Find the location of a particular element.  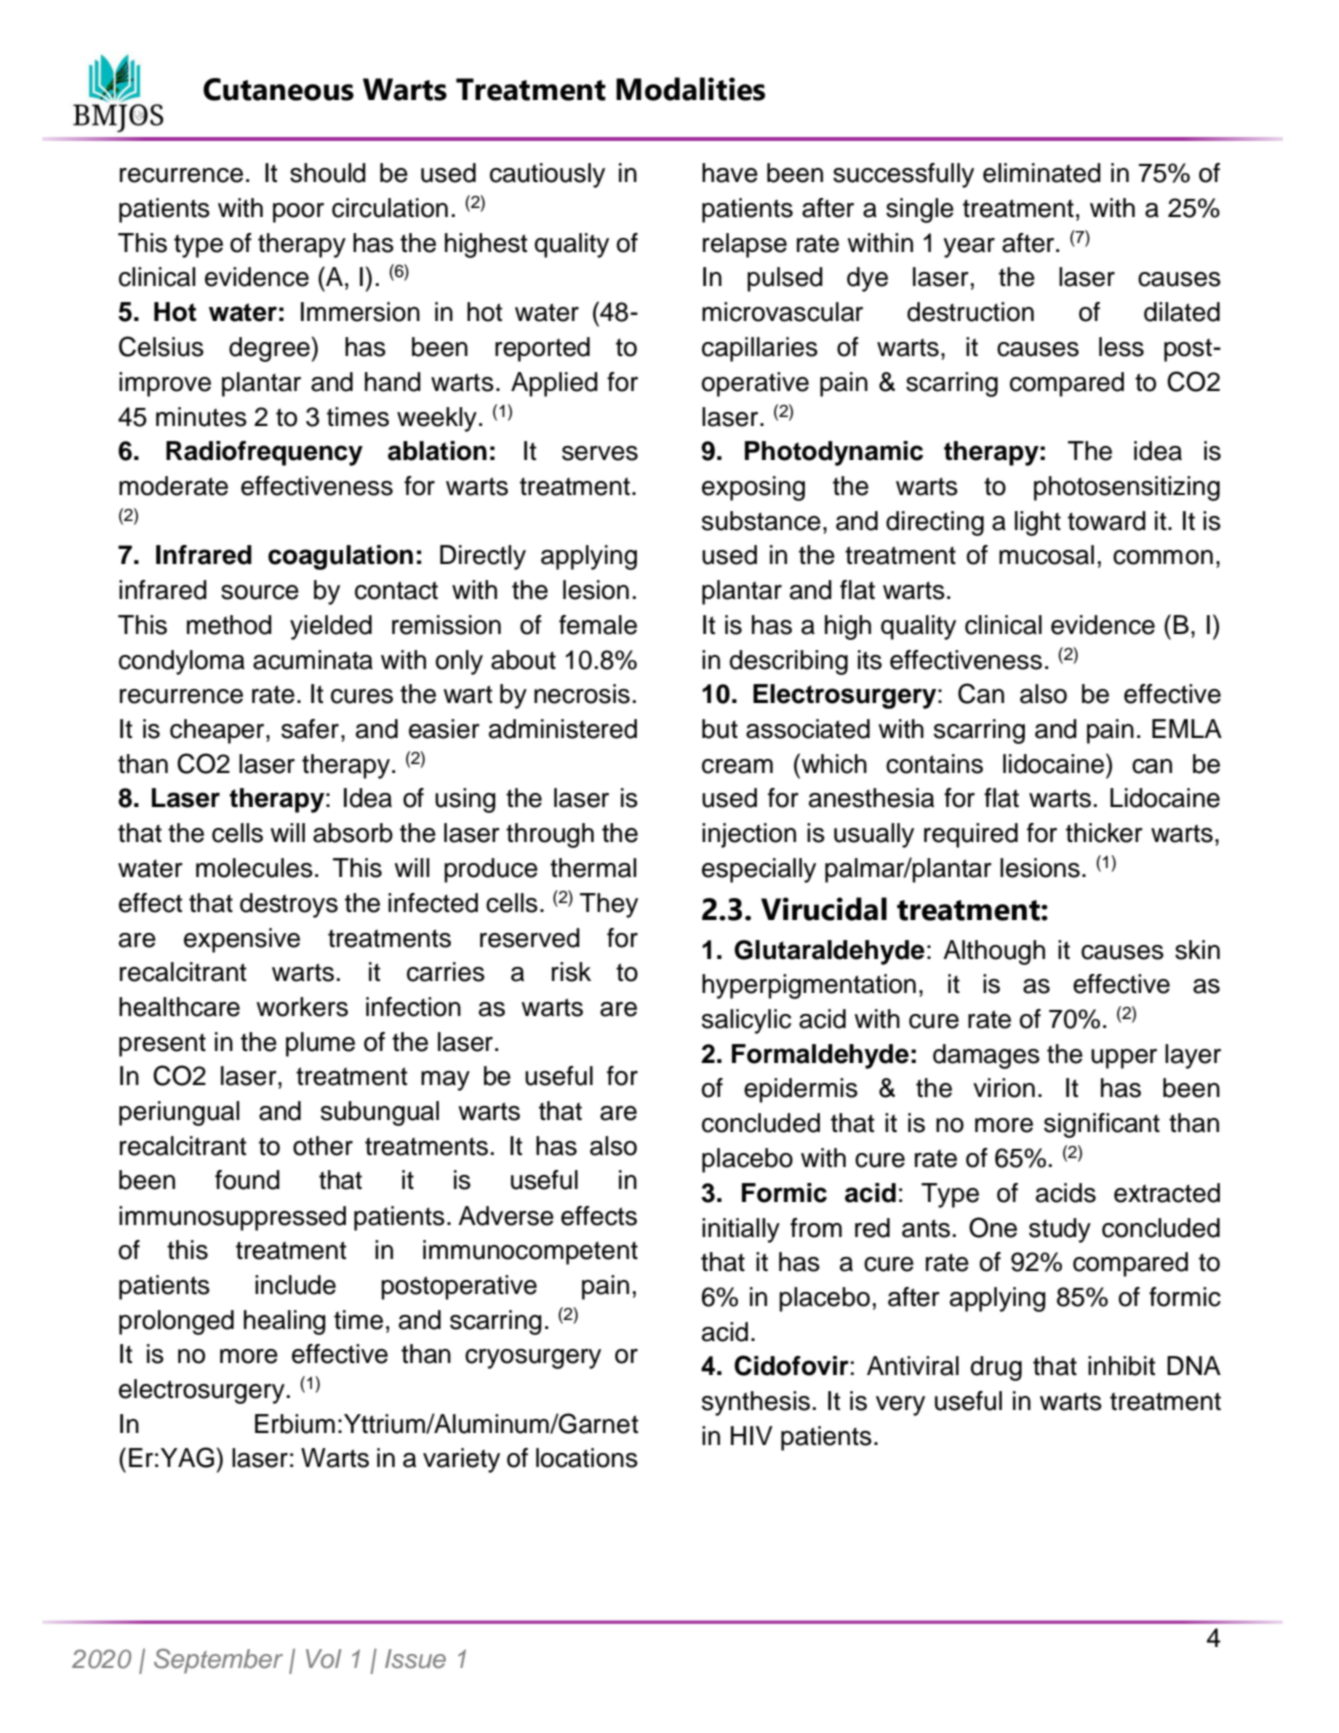

eliminated is located at coordinates (1042, 173).
